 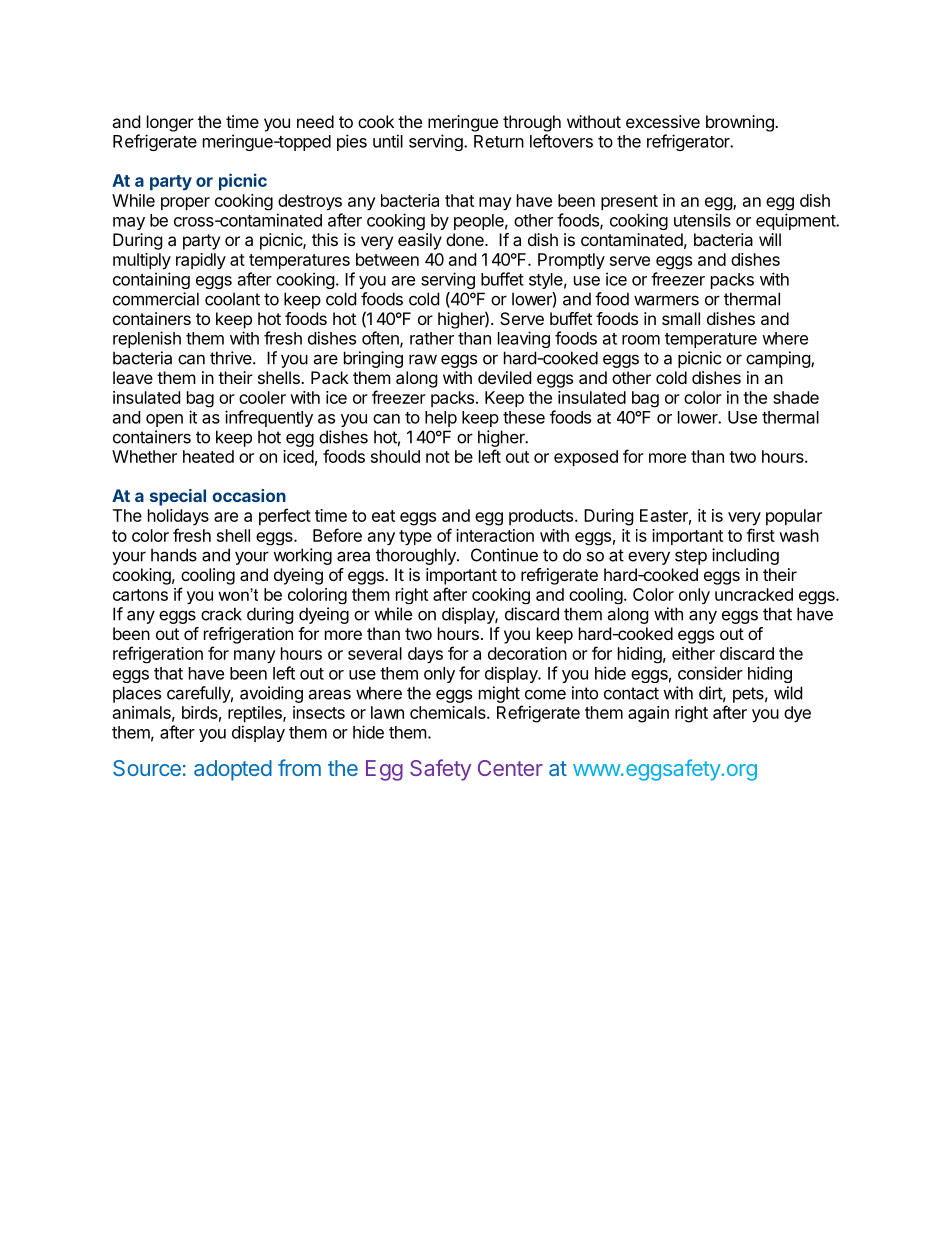 What do you see at coordinates (796, 397) in the screenshot?
I see `shade` at bounding box center [796, 397].
